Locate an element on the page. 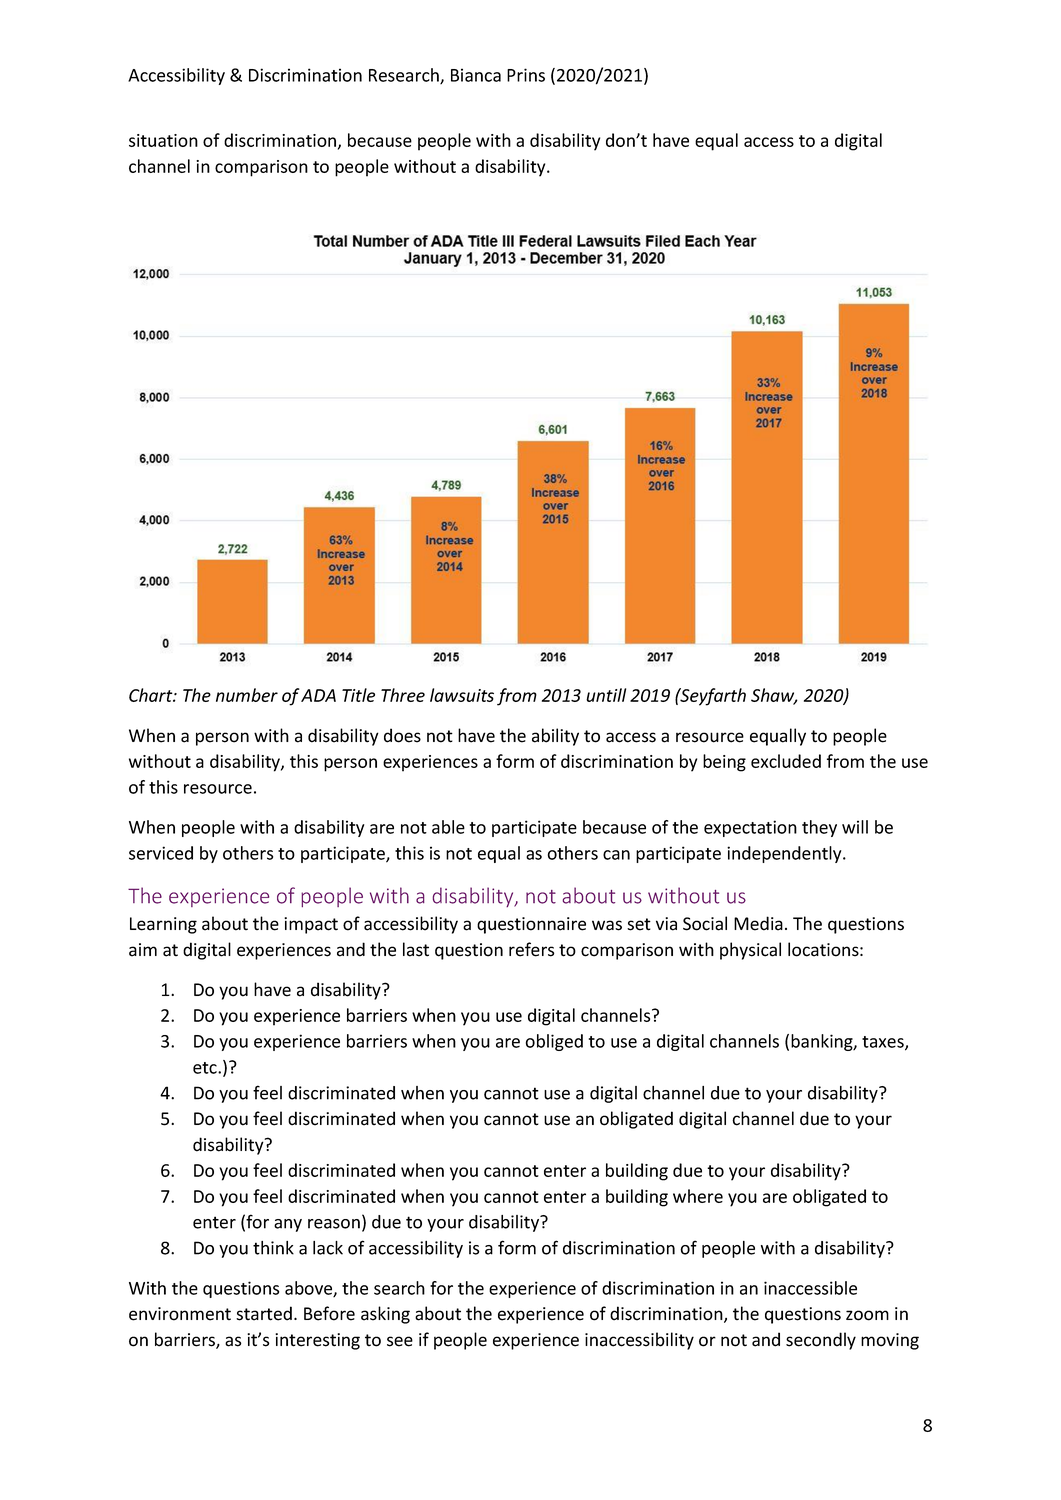  Prins is located at coordinates (526, 75).
